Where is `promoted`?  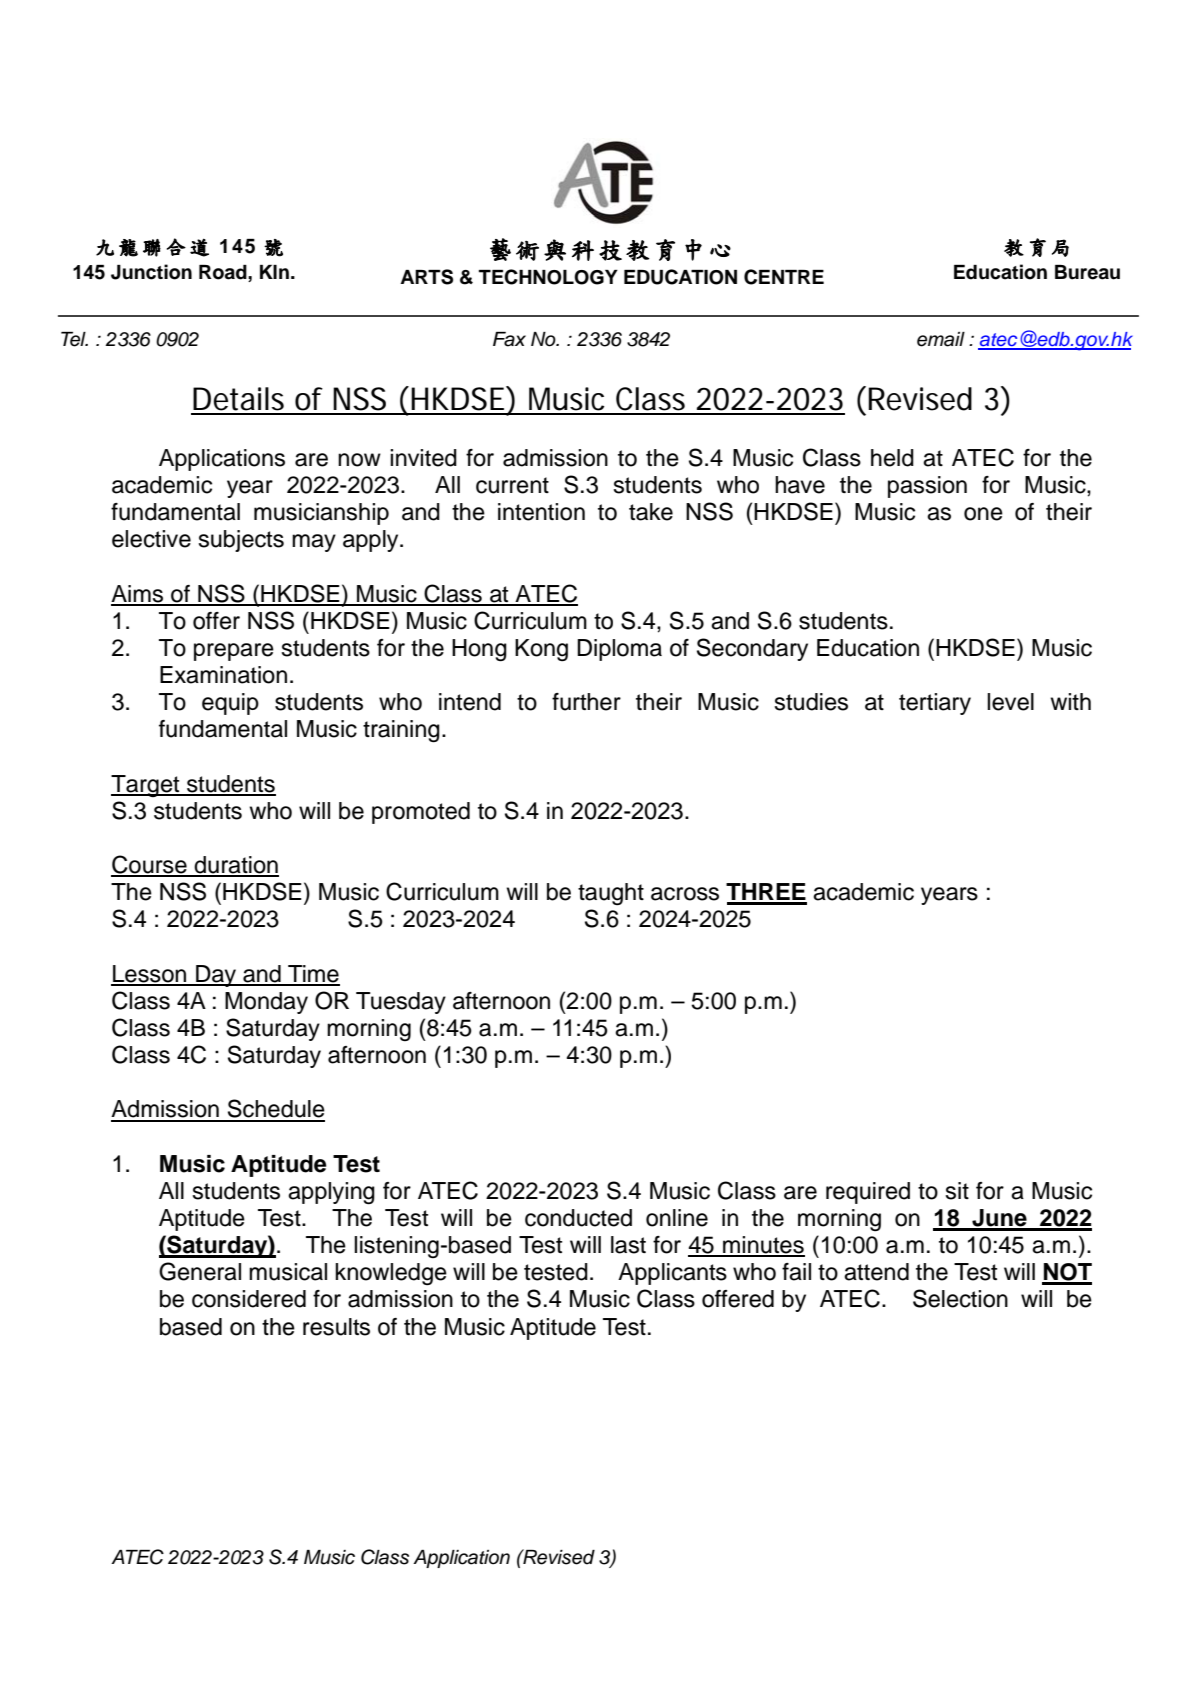
promoted is located at coordinates (421, 813).
